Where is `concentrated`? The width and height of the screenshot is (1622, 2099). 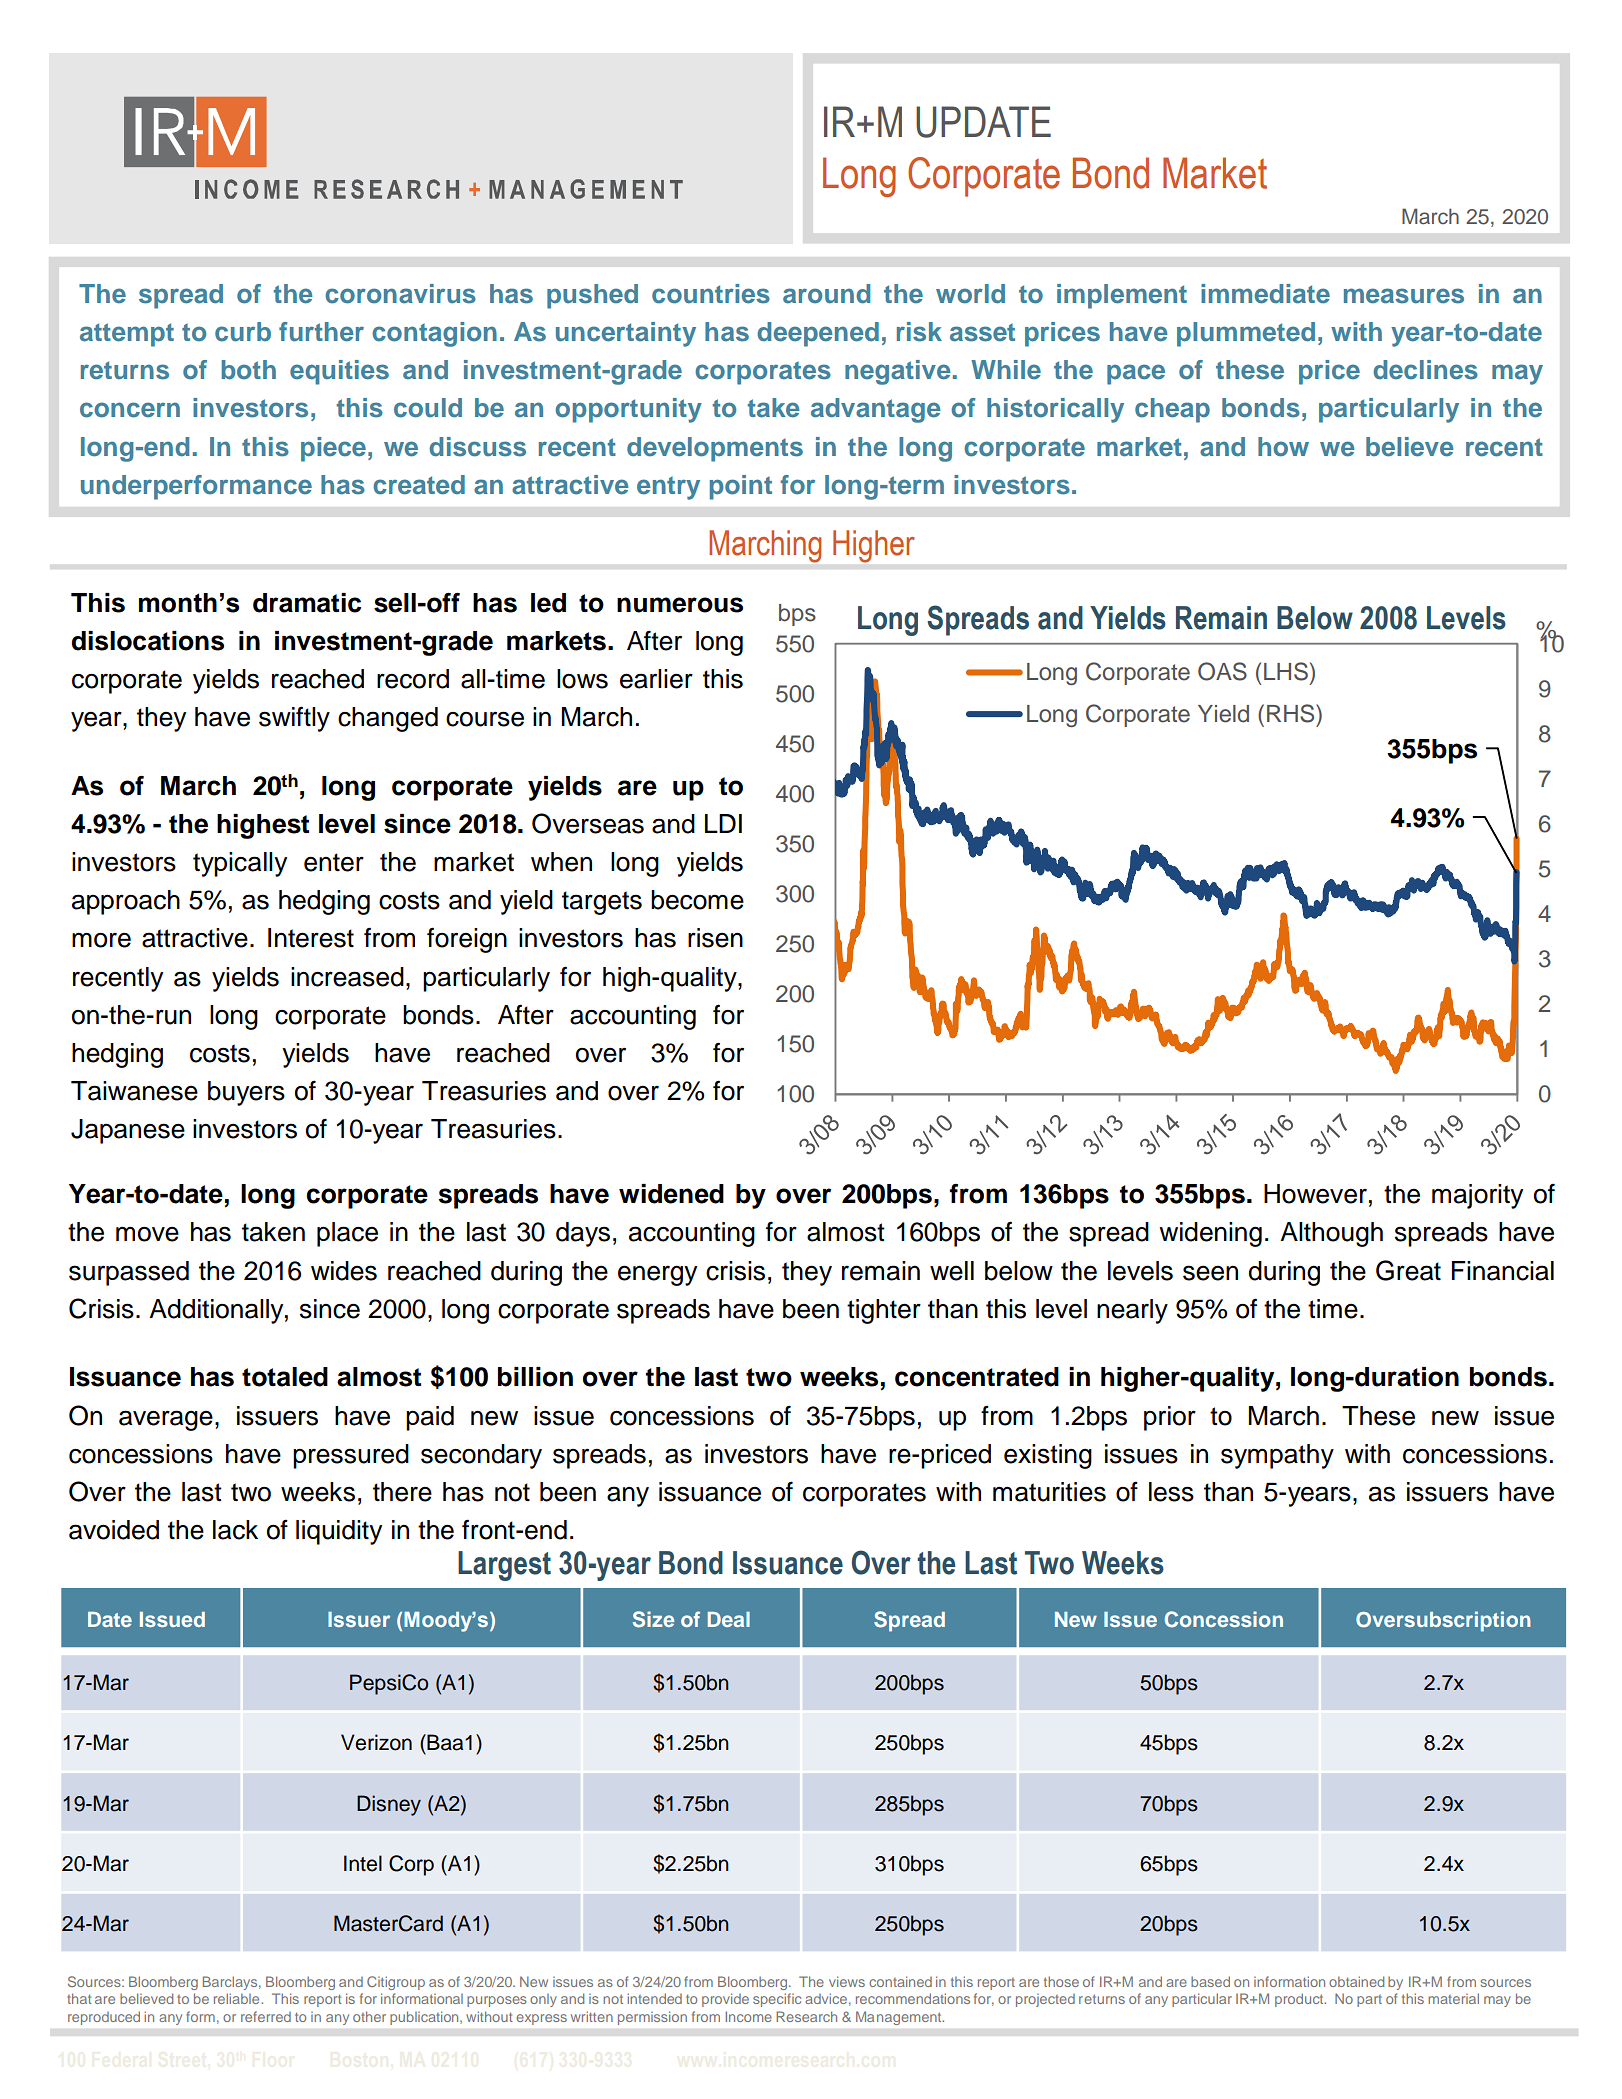 concentrated is located at coordinates (977, 1377).
